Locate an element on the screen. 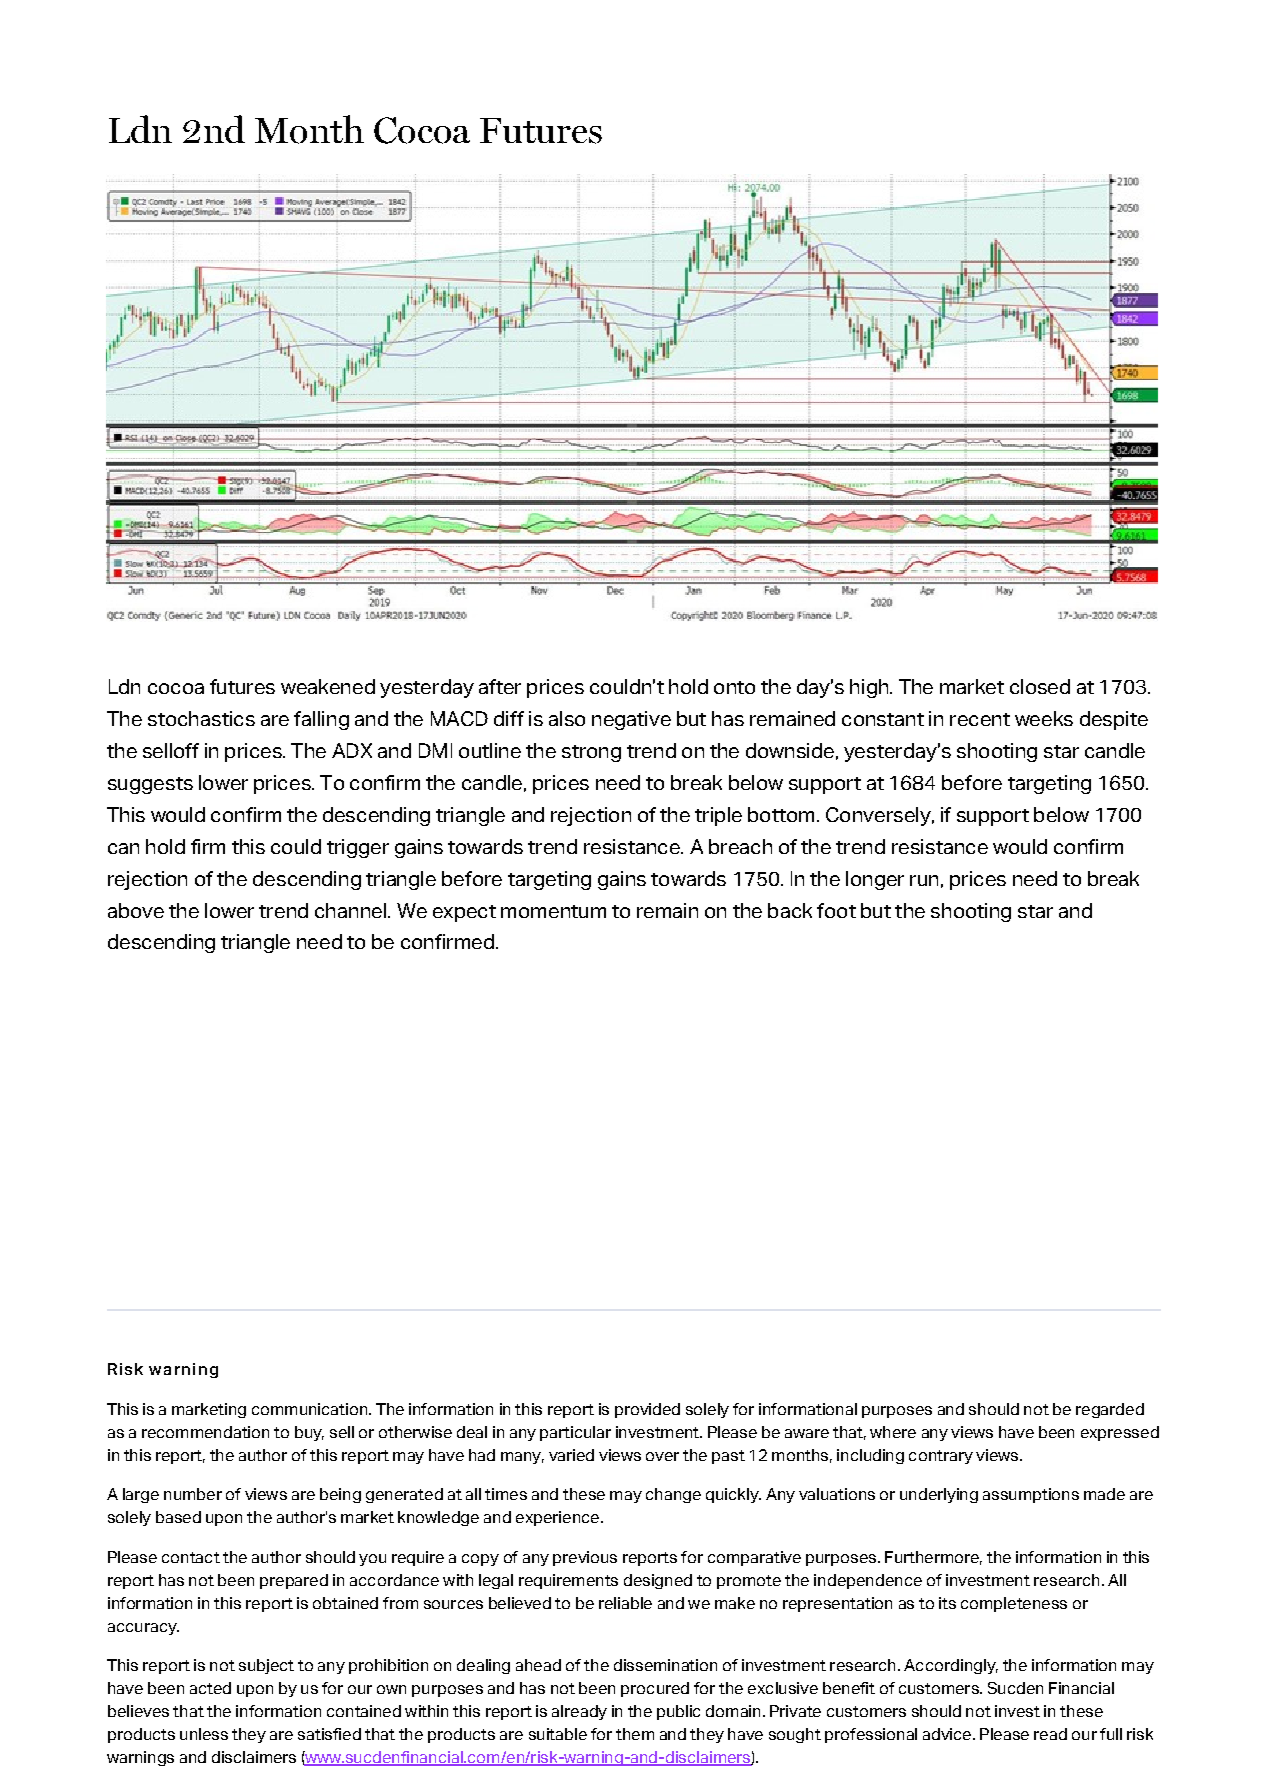 The width and height of the screenshot is (1267, 1790). regarded is located at coordinates (1110, 1410).
